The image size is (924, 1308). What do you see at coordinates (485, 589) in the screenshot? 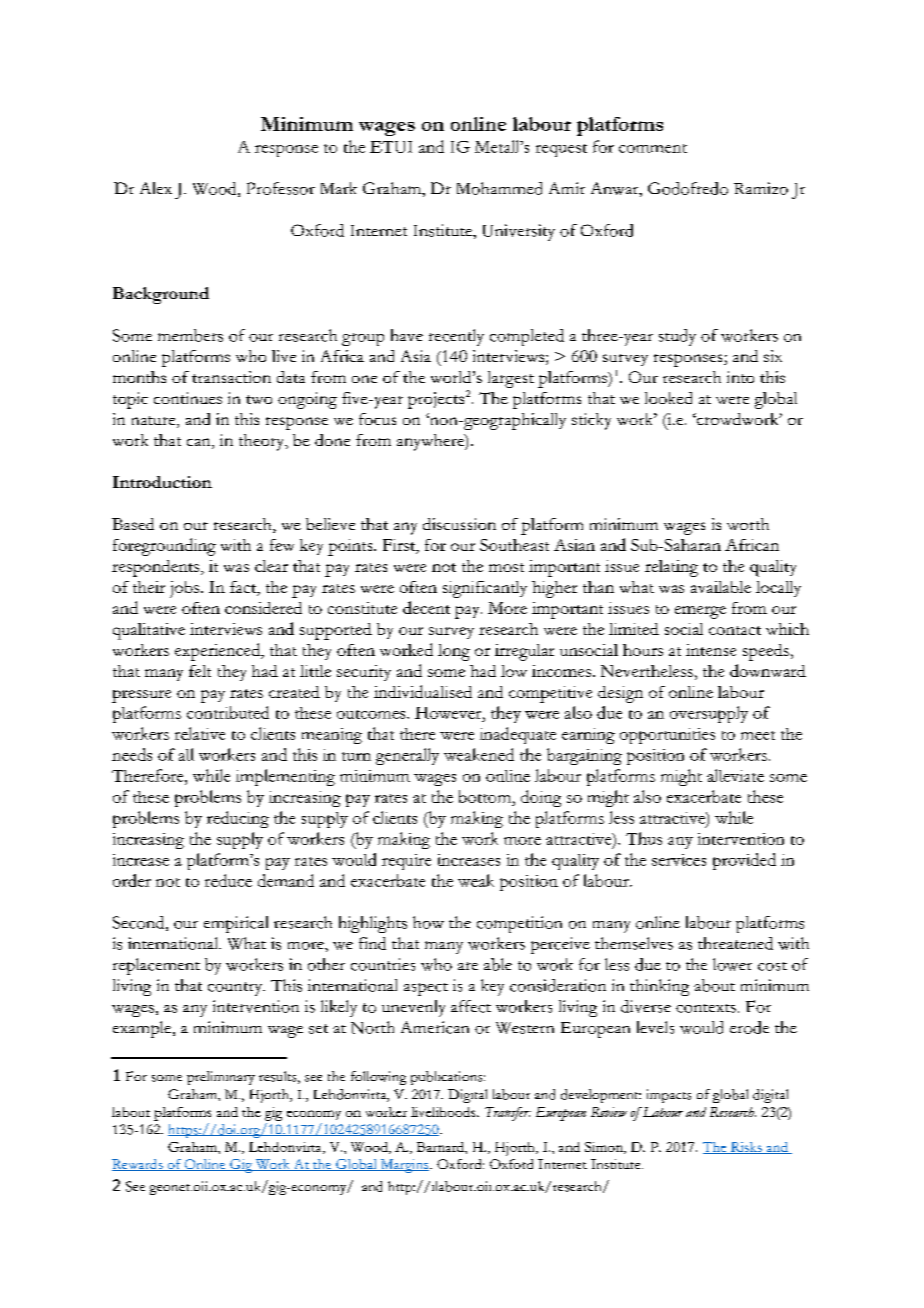
I see `significantly` at bounding box center [485, 589].
